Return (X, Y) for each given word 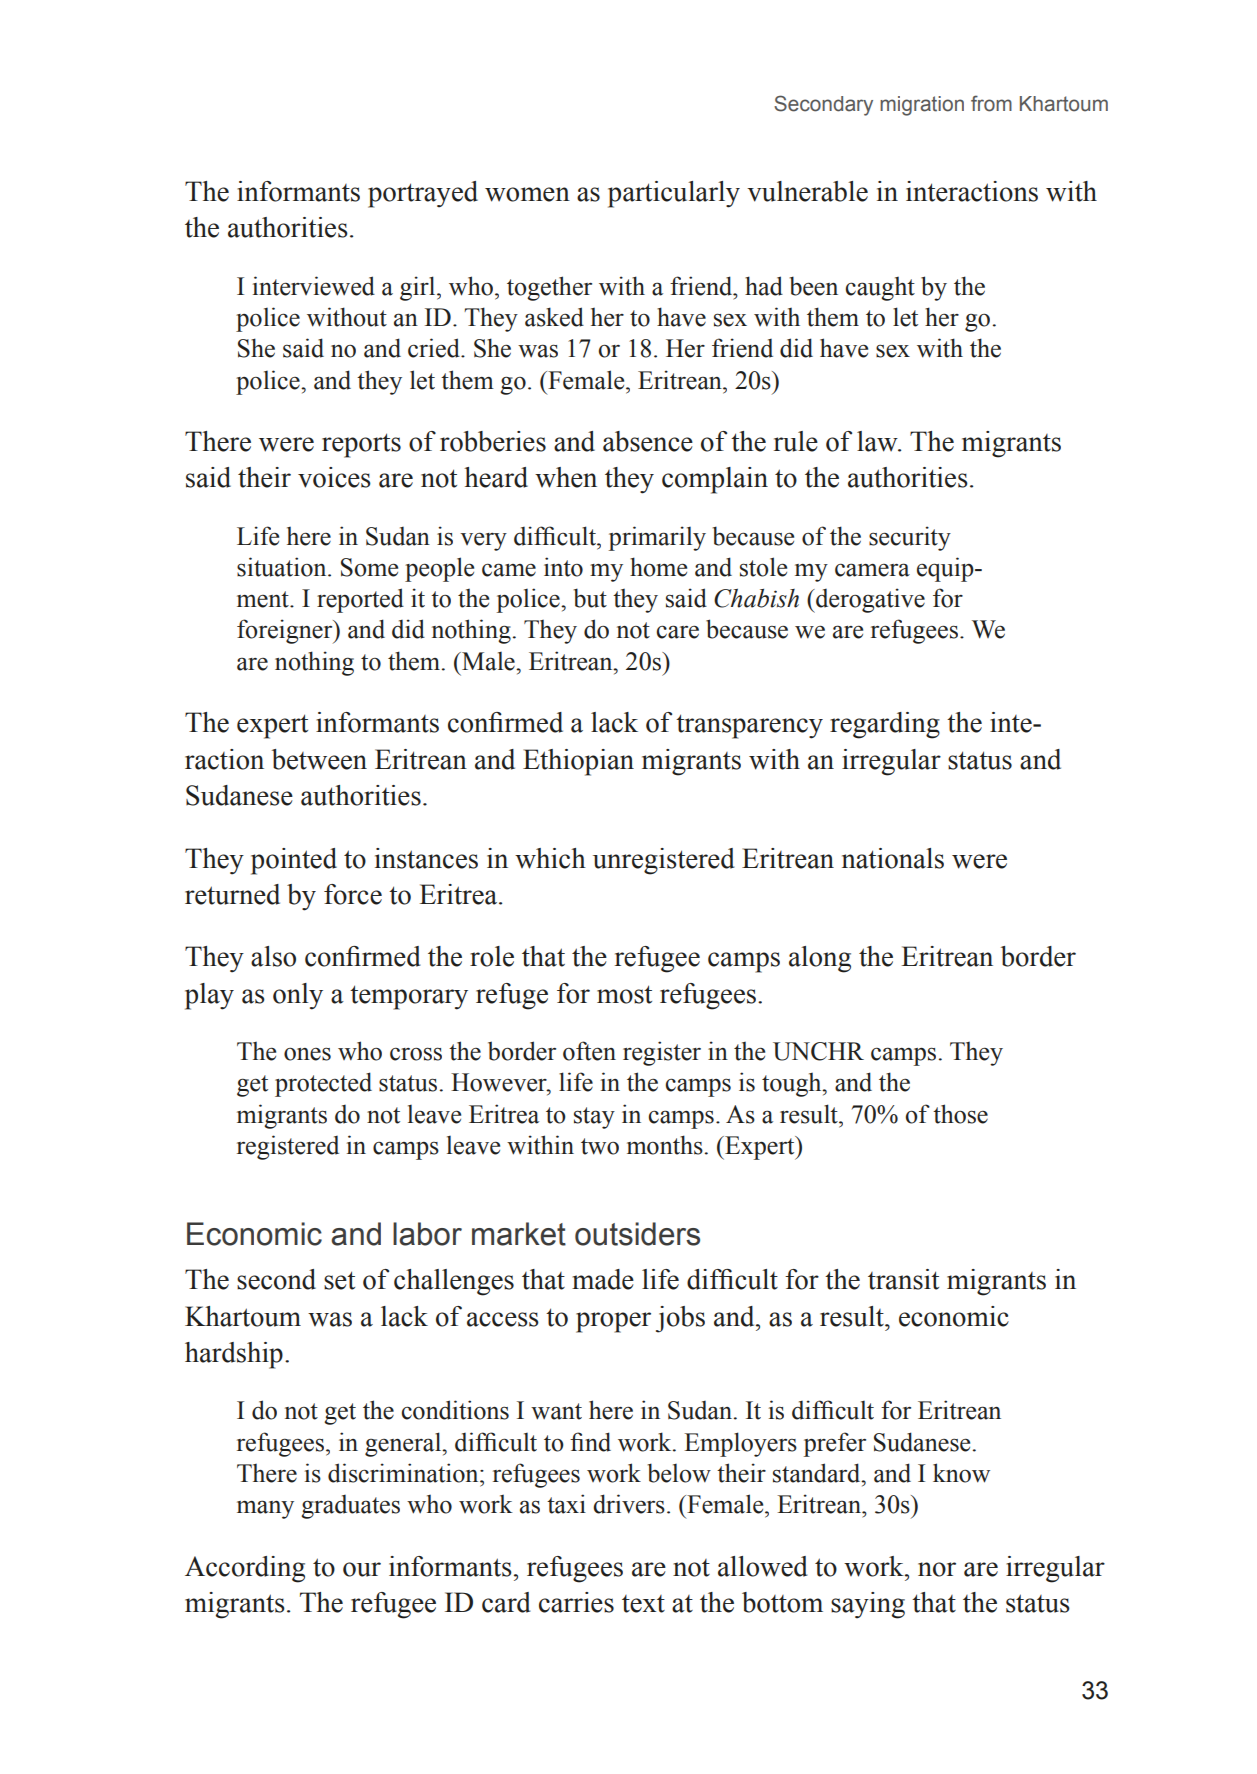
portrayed (423, 194)
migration (922, 106)
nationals (893, 858)
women (527, 194)
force (353, 894)
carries (576, 1602)
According (245, 1569)
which (550, 858)
